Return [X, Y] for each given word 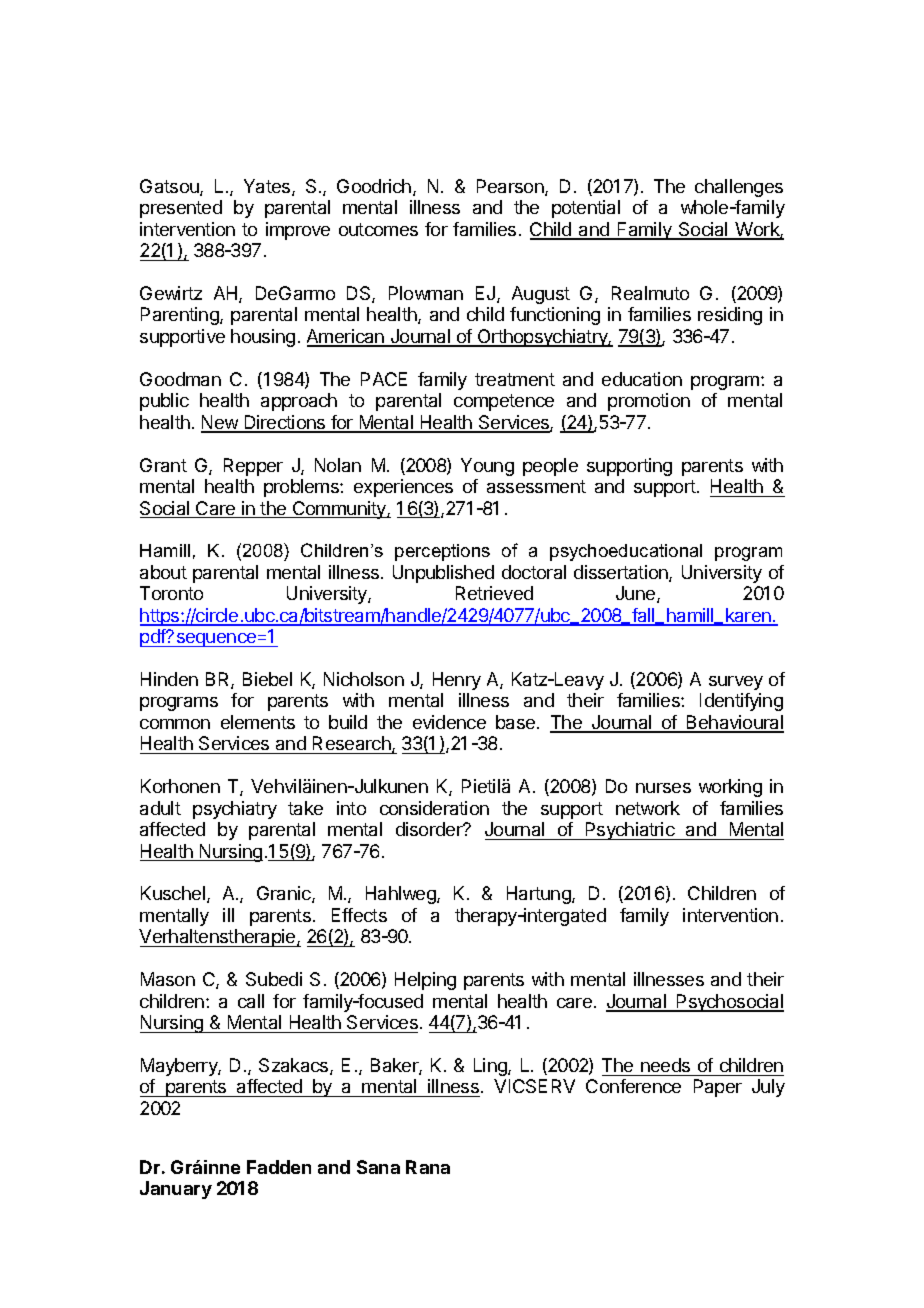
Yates [268, 187]
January [176, 1190]
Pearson [511, 187]
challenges [739, 188]
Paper [718, 1088]
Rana [428, 1167]
